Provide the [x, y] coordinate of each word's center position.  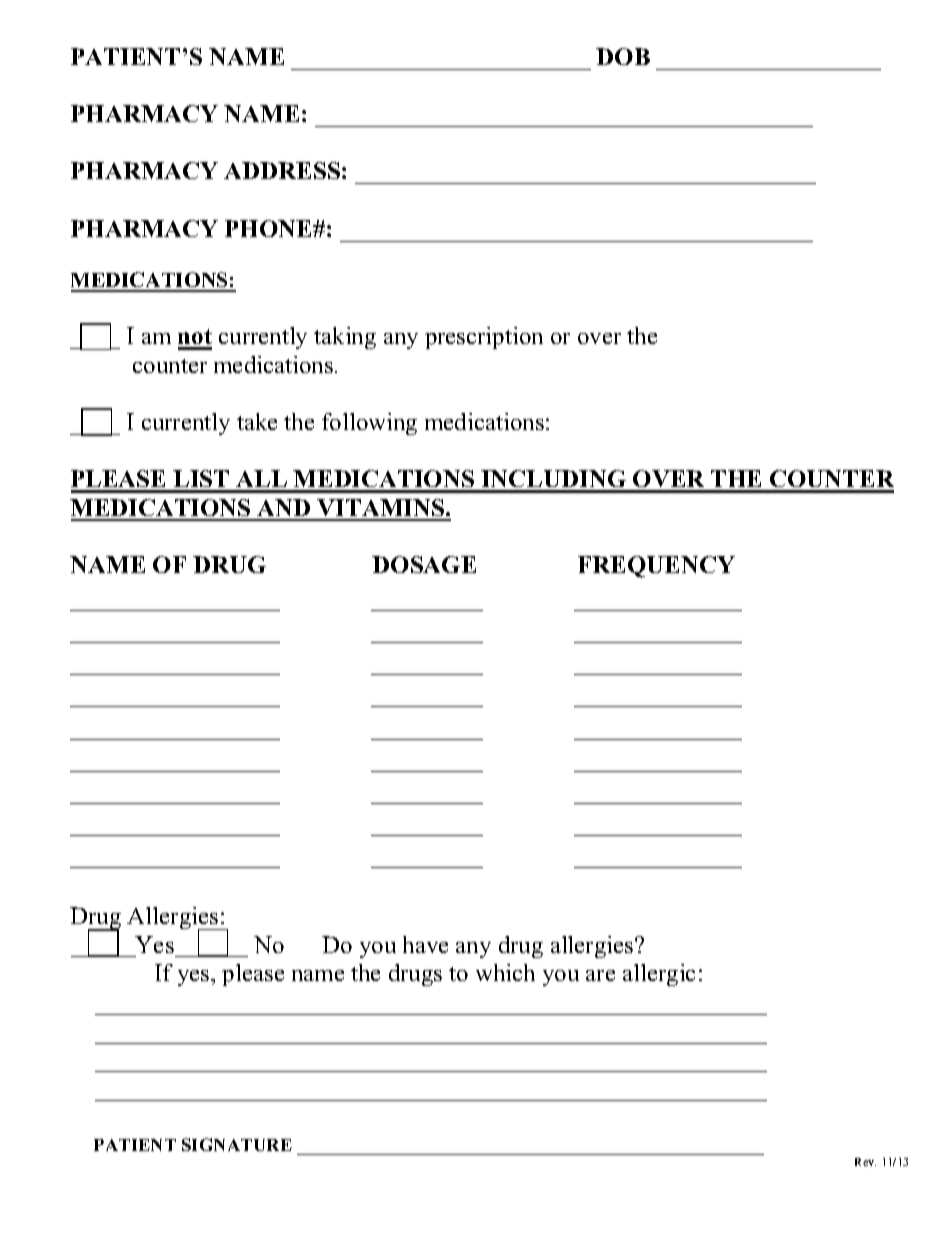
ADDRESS [282, 170]
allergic [659, 975]
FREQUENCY [656, 567]
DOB [623, 56]
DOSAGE [424, 564]
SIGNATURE [237, 1144]
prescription [484, 338]
